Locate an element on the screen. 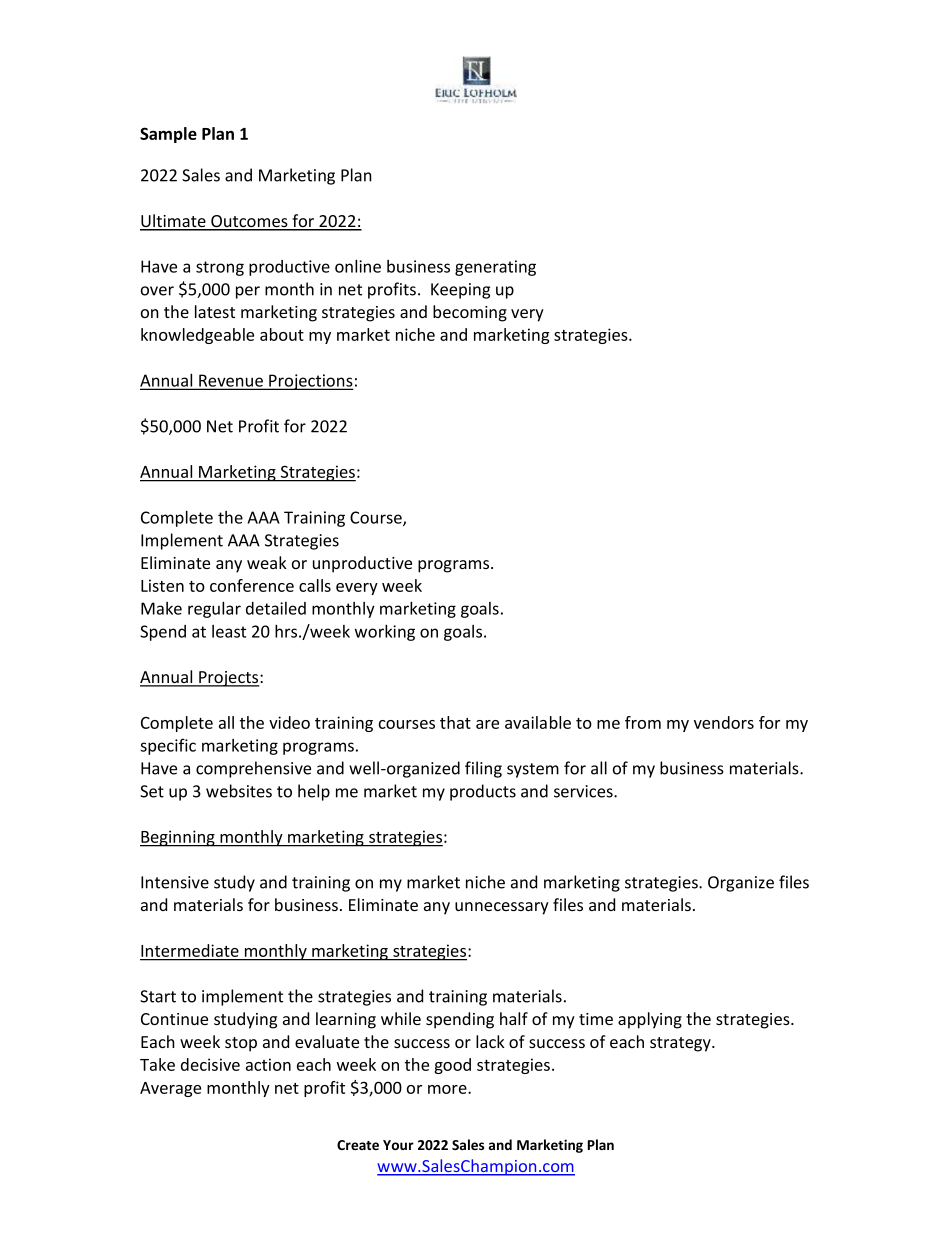 The image size is (952, 1233). least is located at coordinates (229, 631).
